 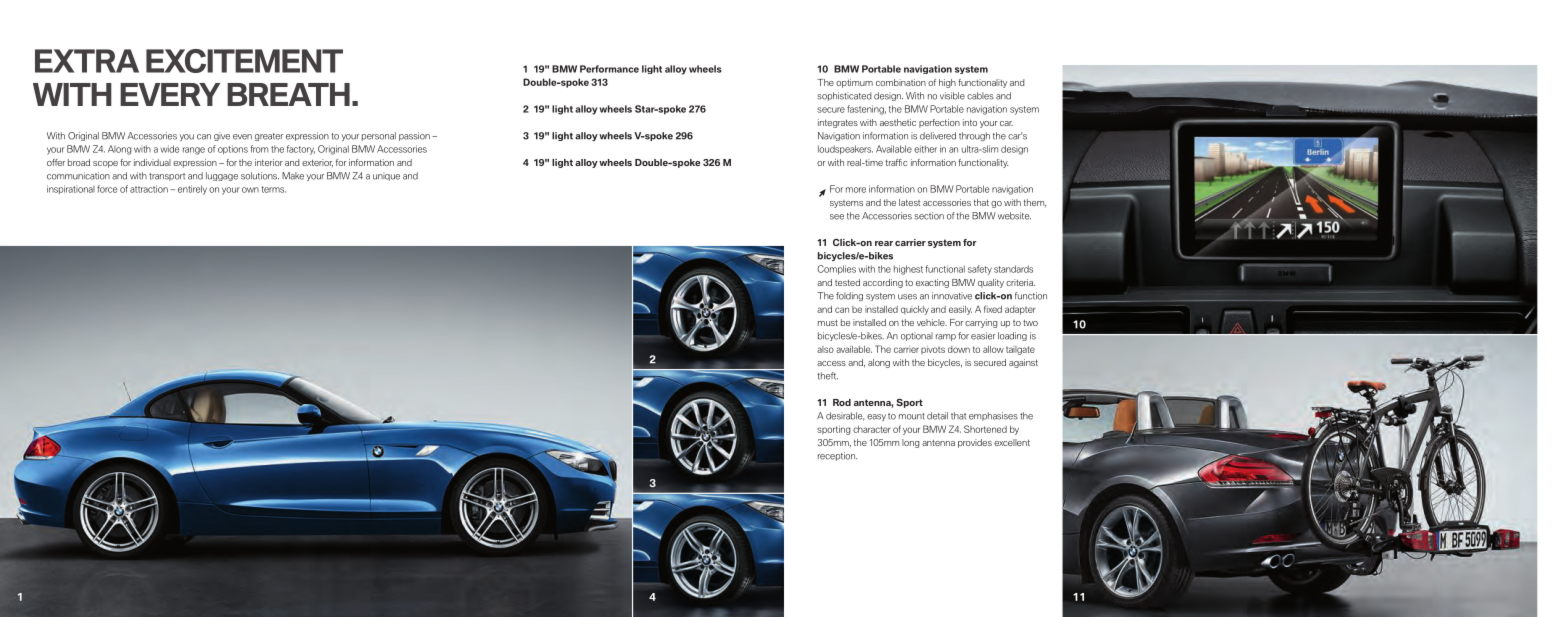 I want to click on combination, so click(x=901, y=82).
